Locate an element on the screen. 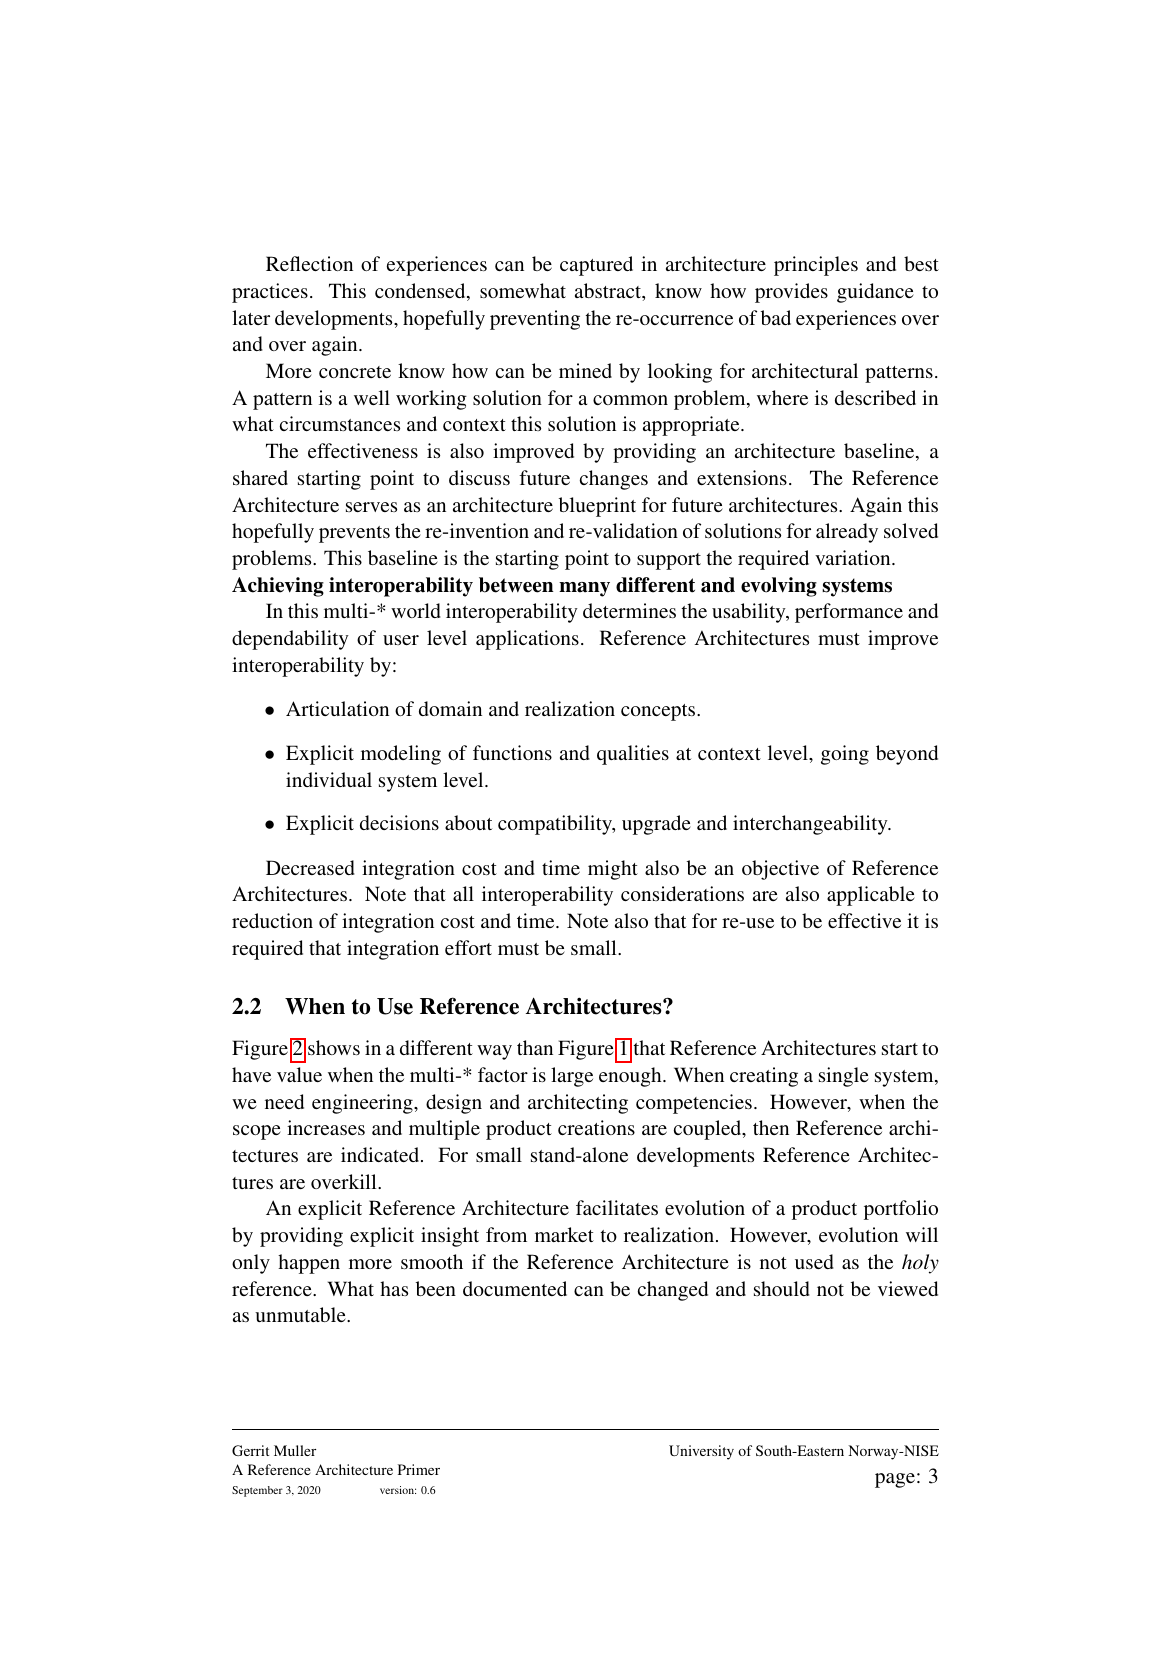  Articulation is located at coordinates (337, 708).
